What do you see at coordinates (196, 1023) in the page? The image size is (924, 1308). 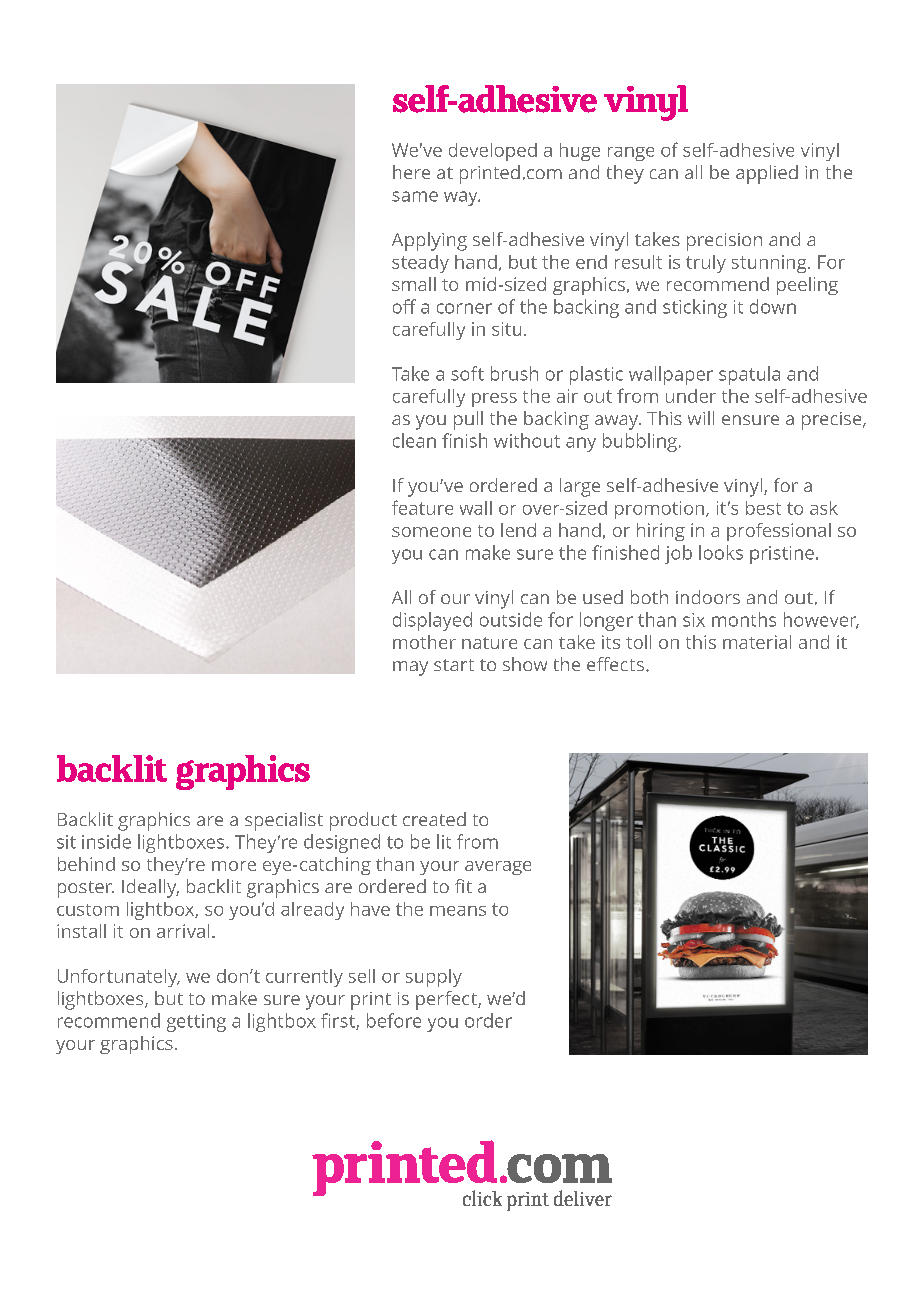 I see `getting` at bounding box center [196, 1023].
